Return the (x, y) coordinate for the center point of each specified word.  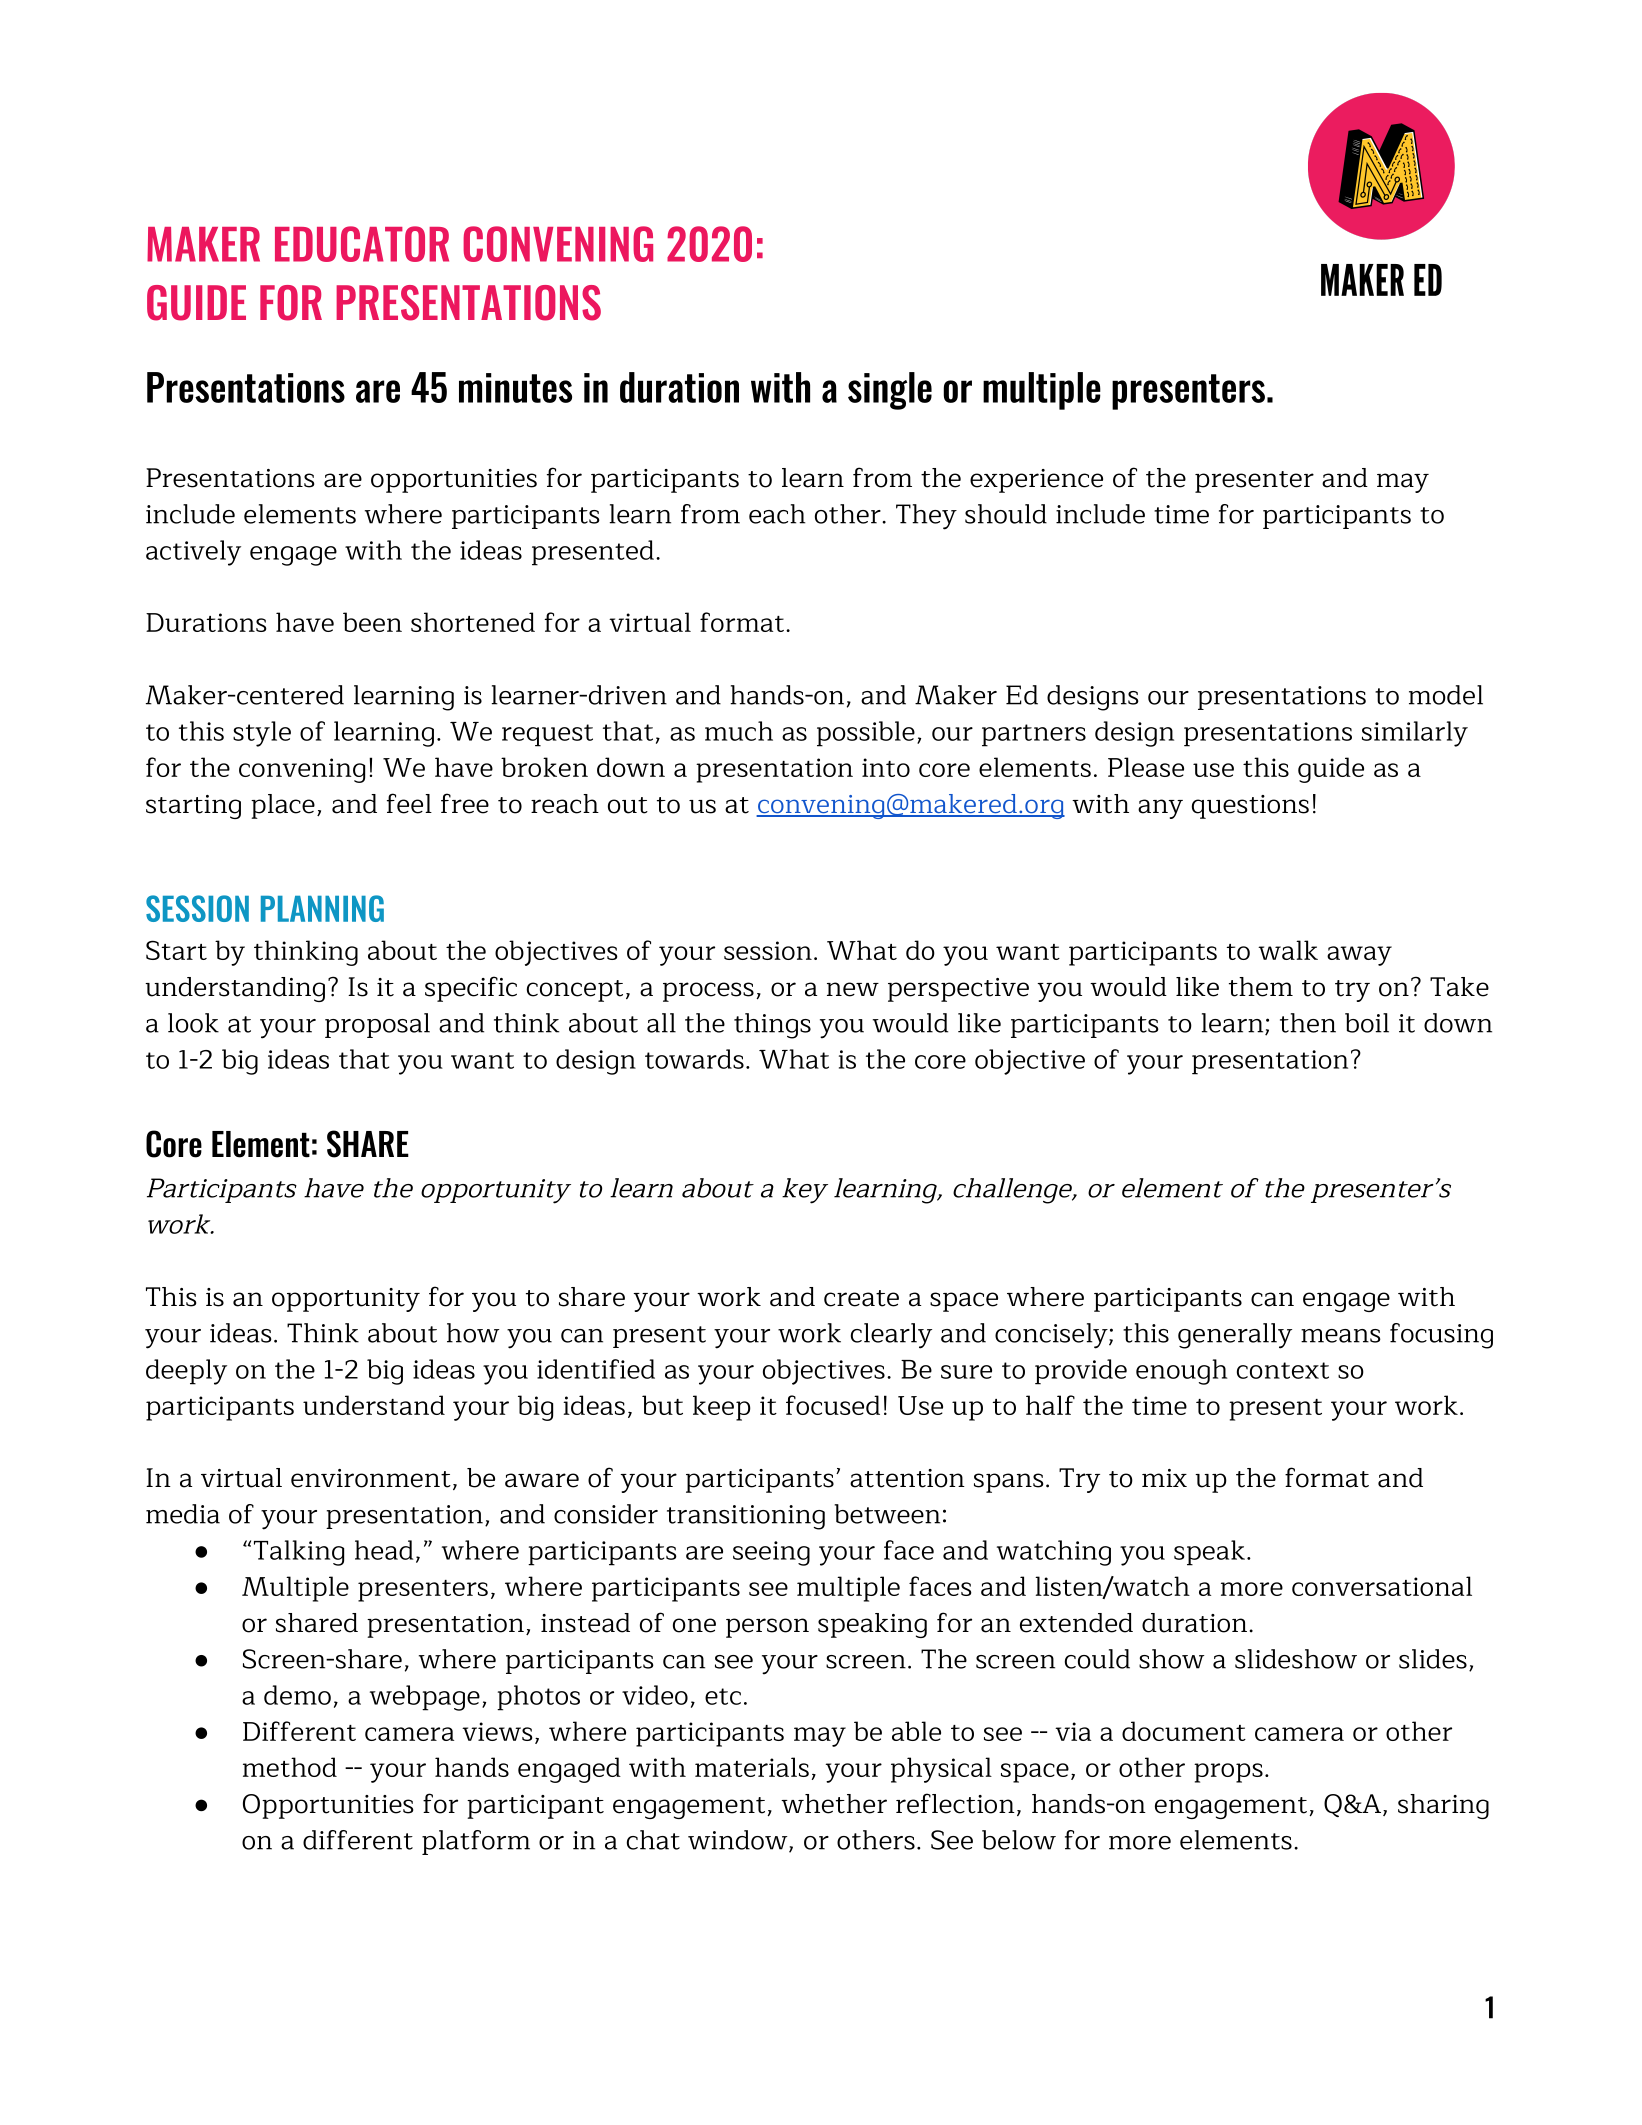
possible (866, 734)
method (290, 1767)
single (890, 391)
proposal (377, 1025)
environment (371, 1478)
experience (1036, 481)
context (1283, 1370)
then (1308, 1023)
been (372, 622)
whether (834, 1804)
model (1446, 695)
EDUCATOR (362, 244)
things (772, 1026)
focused (833, 1405)
